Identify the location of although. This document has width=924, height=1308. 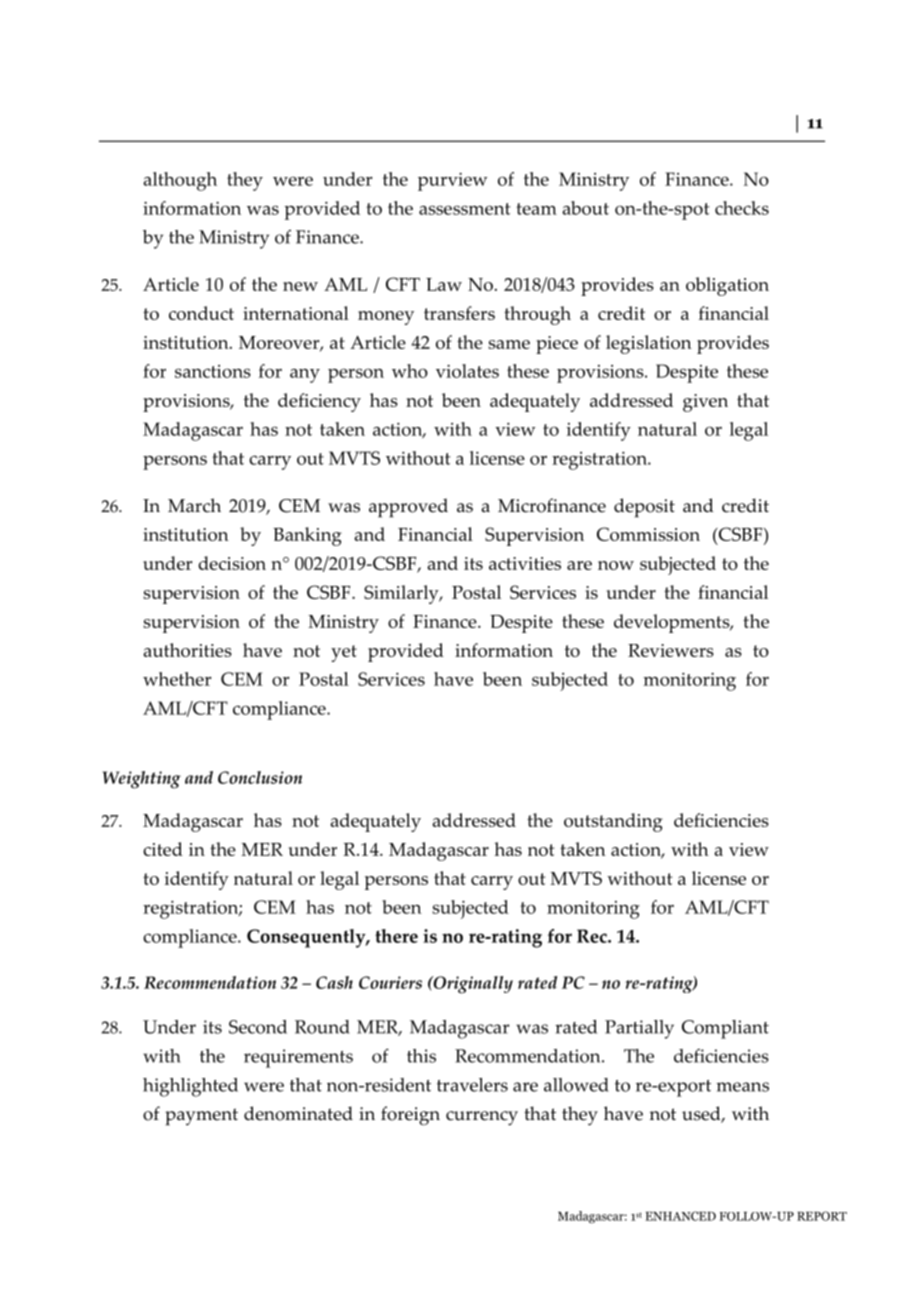
(180, 181).
